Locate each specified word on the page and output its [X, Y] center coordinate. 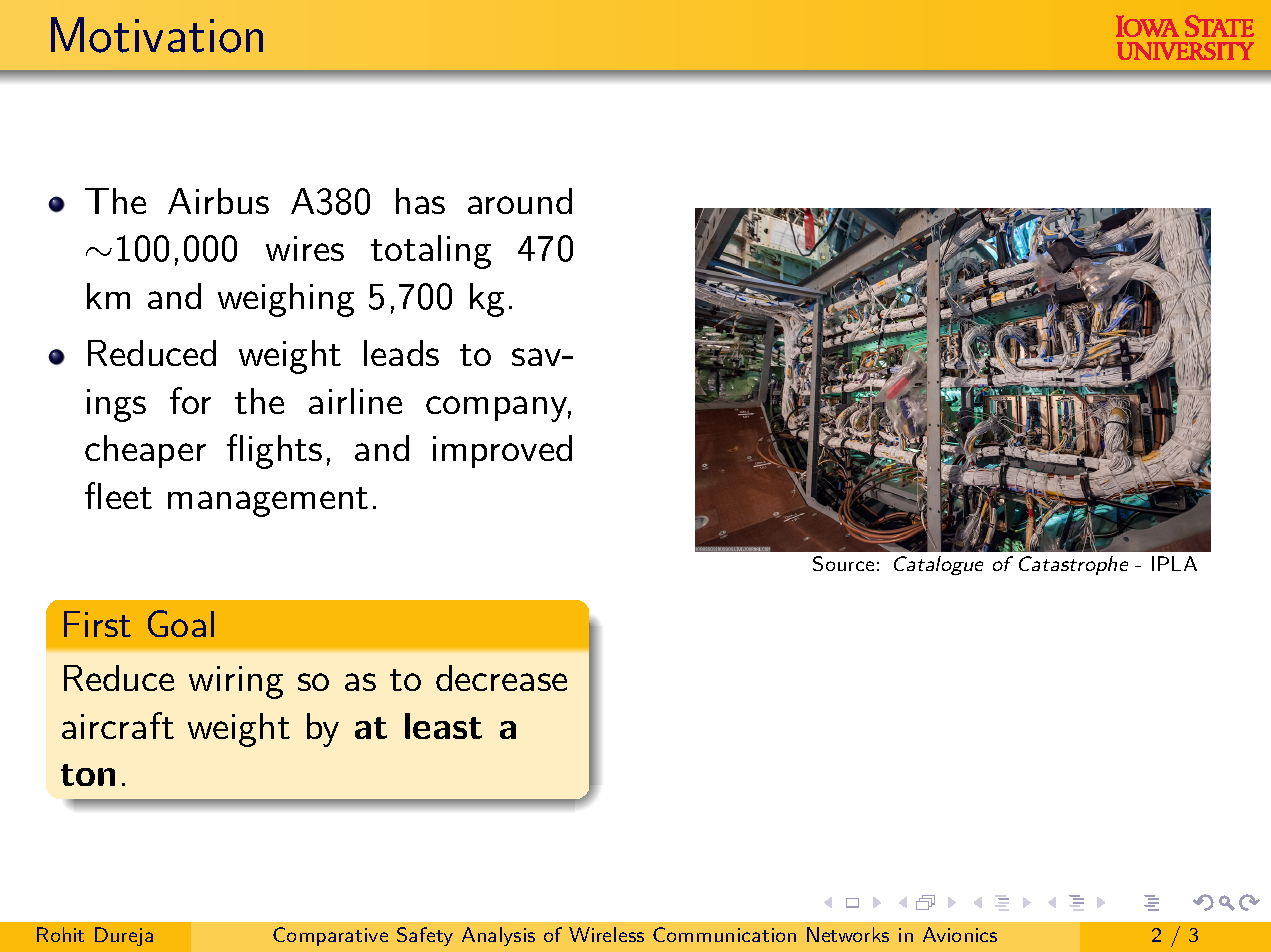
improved [502, 451]
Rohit [60, 934]
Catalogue [938, 565]
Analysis [498, 936]
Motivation [157, 35]
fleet [118, 495]
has [420, 201]
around [520, 201]
